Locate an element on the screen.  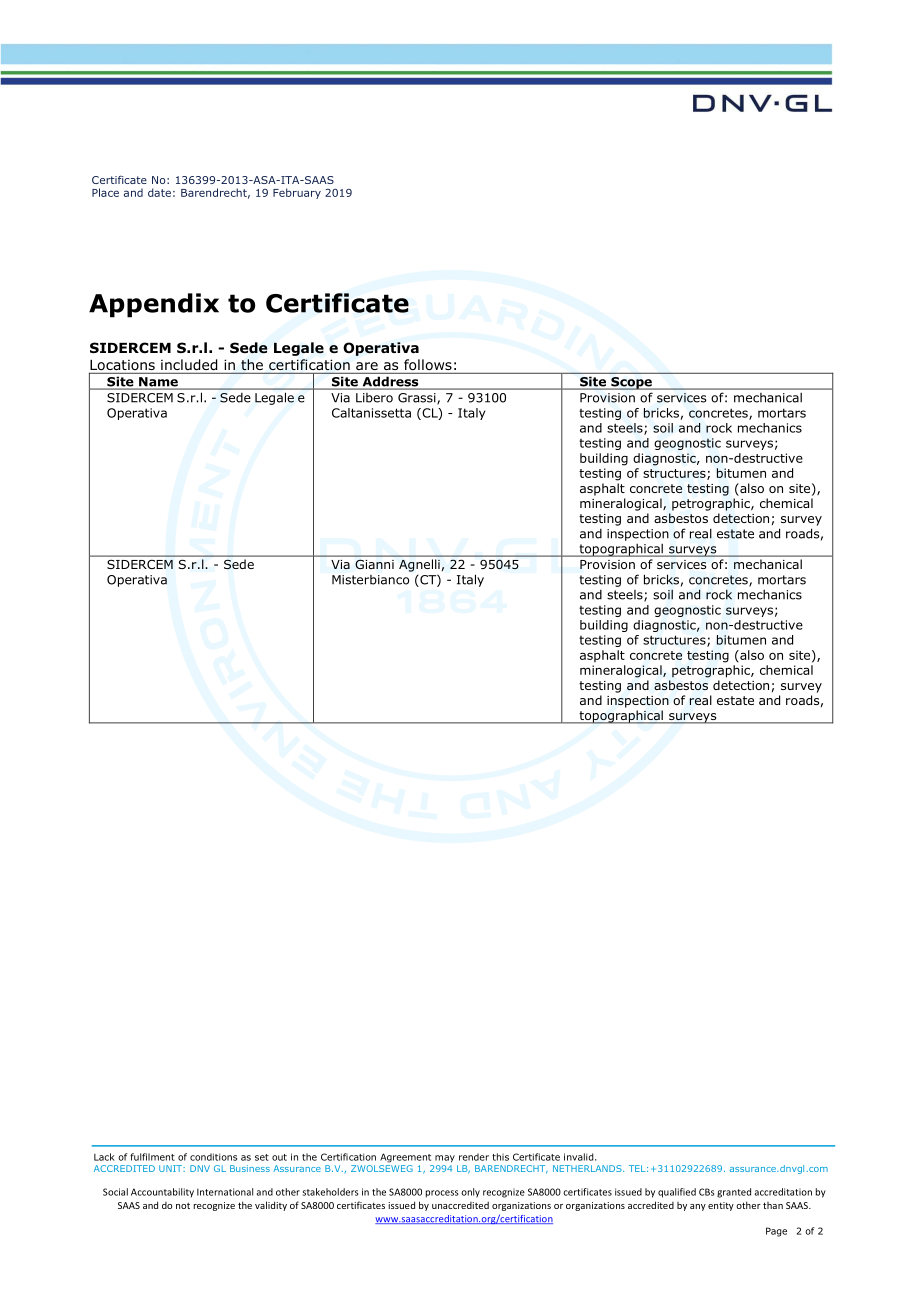
not is located at coordinates (183, 1206).
